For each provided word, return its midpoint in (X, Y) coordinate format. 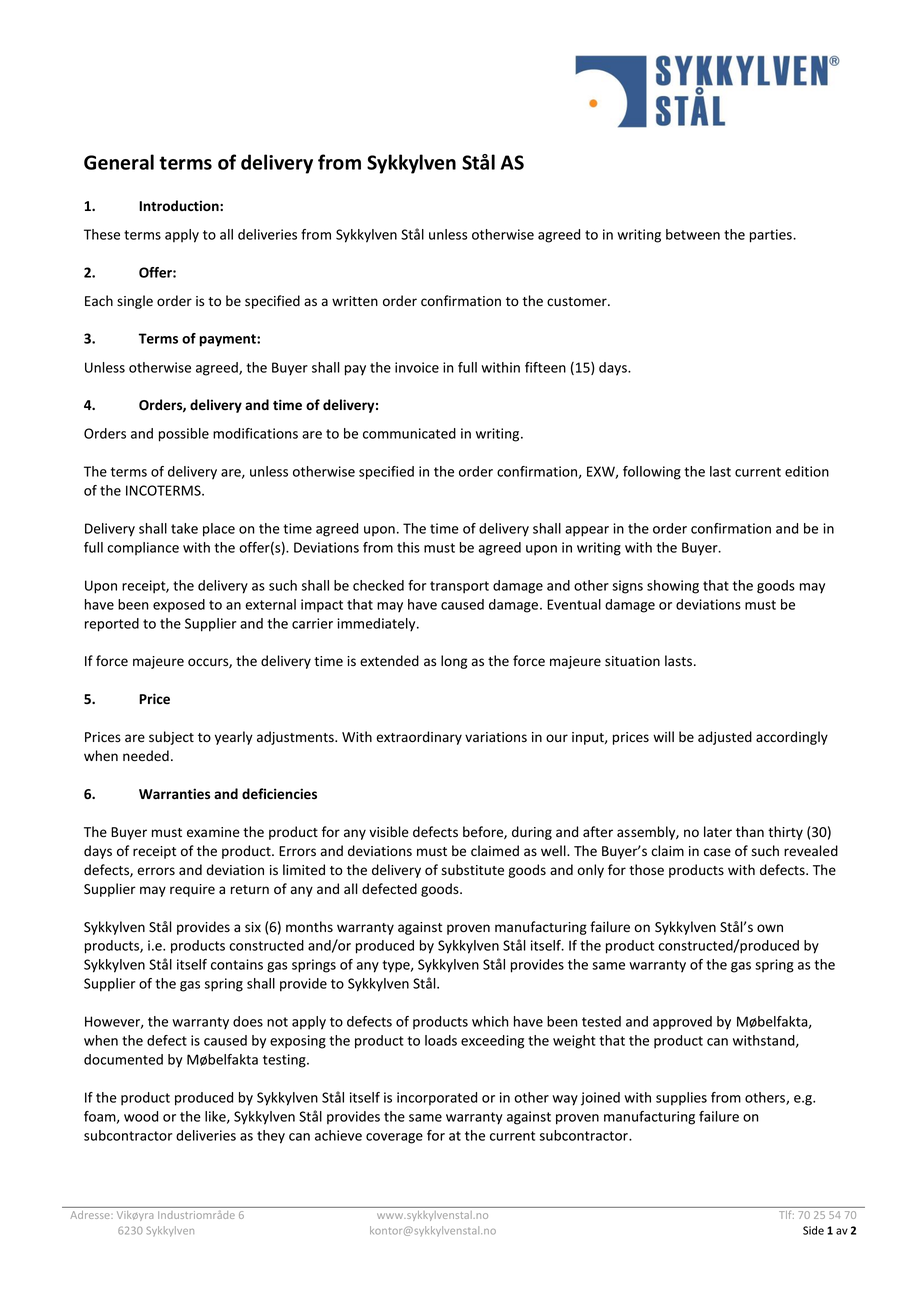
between (693, 234)
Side (813, 1230)
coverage (394, 1138)
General (119, 162)
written (355, 301)
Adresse (90, 1215)
